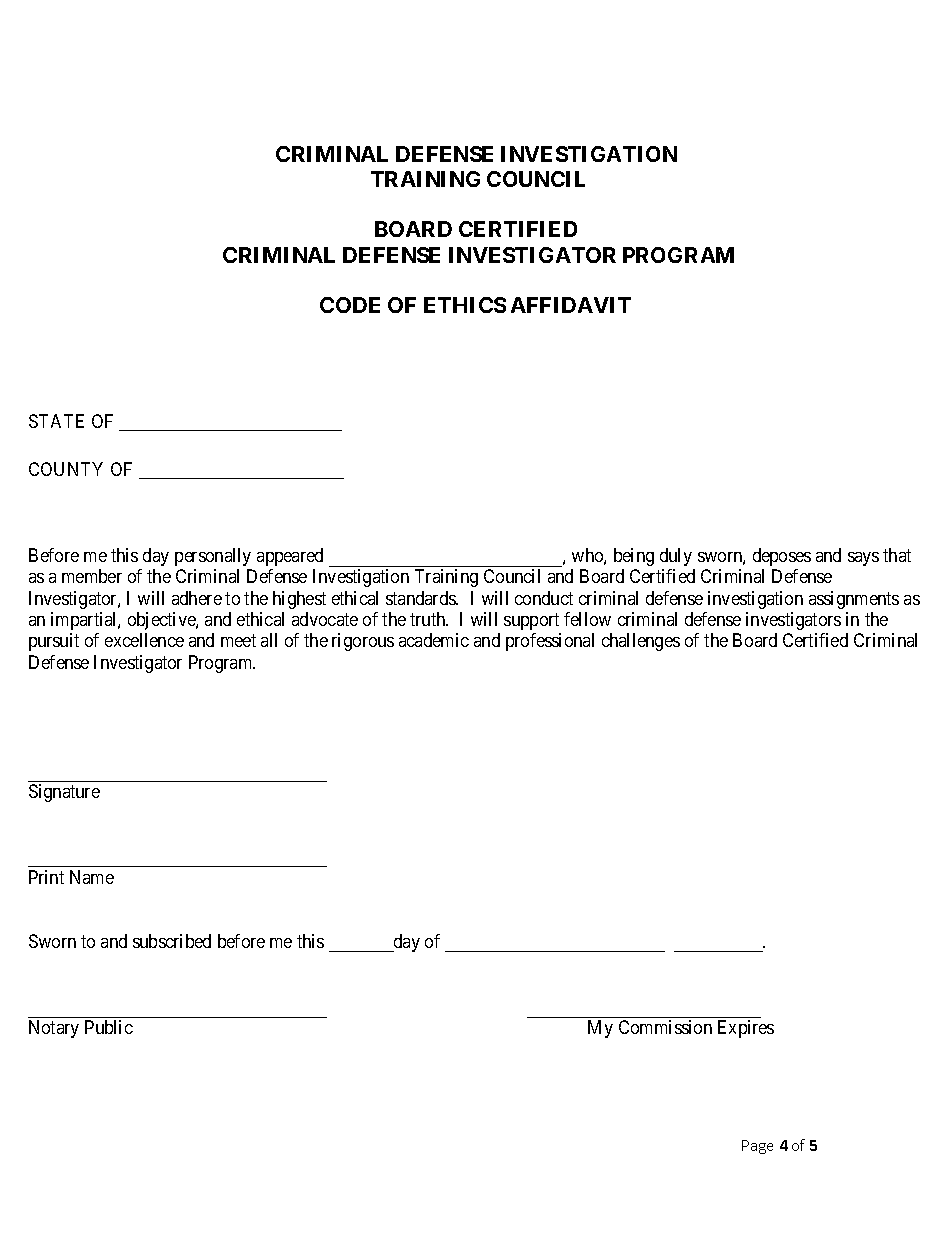  What do you see at coordinates (641, 642) in the page?
I see `challenges` at bounding box center [641, 642].
